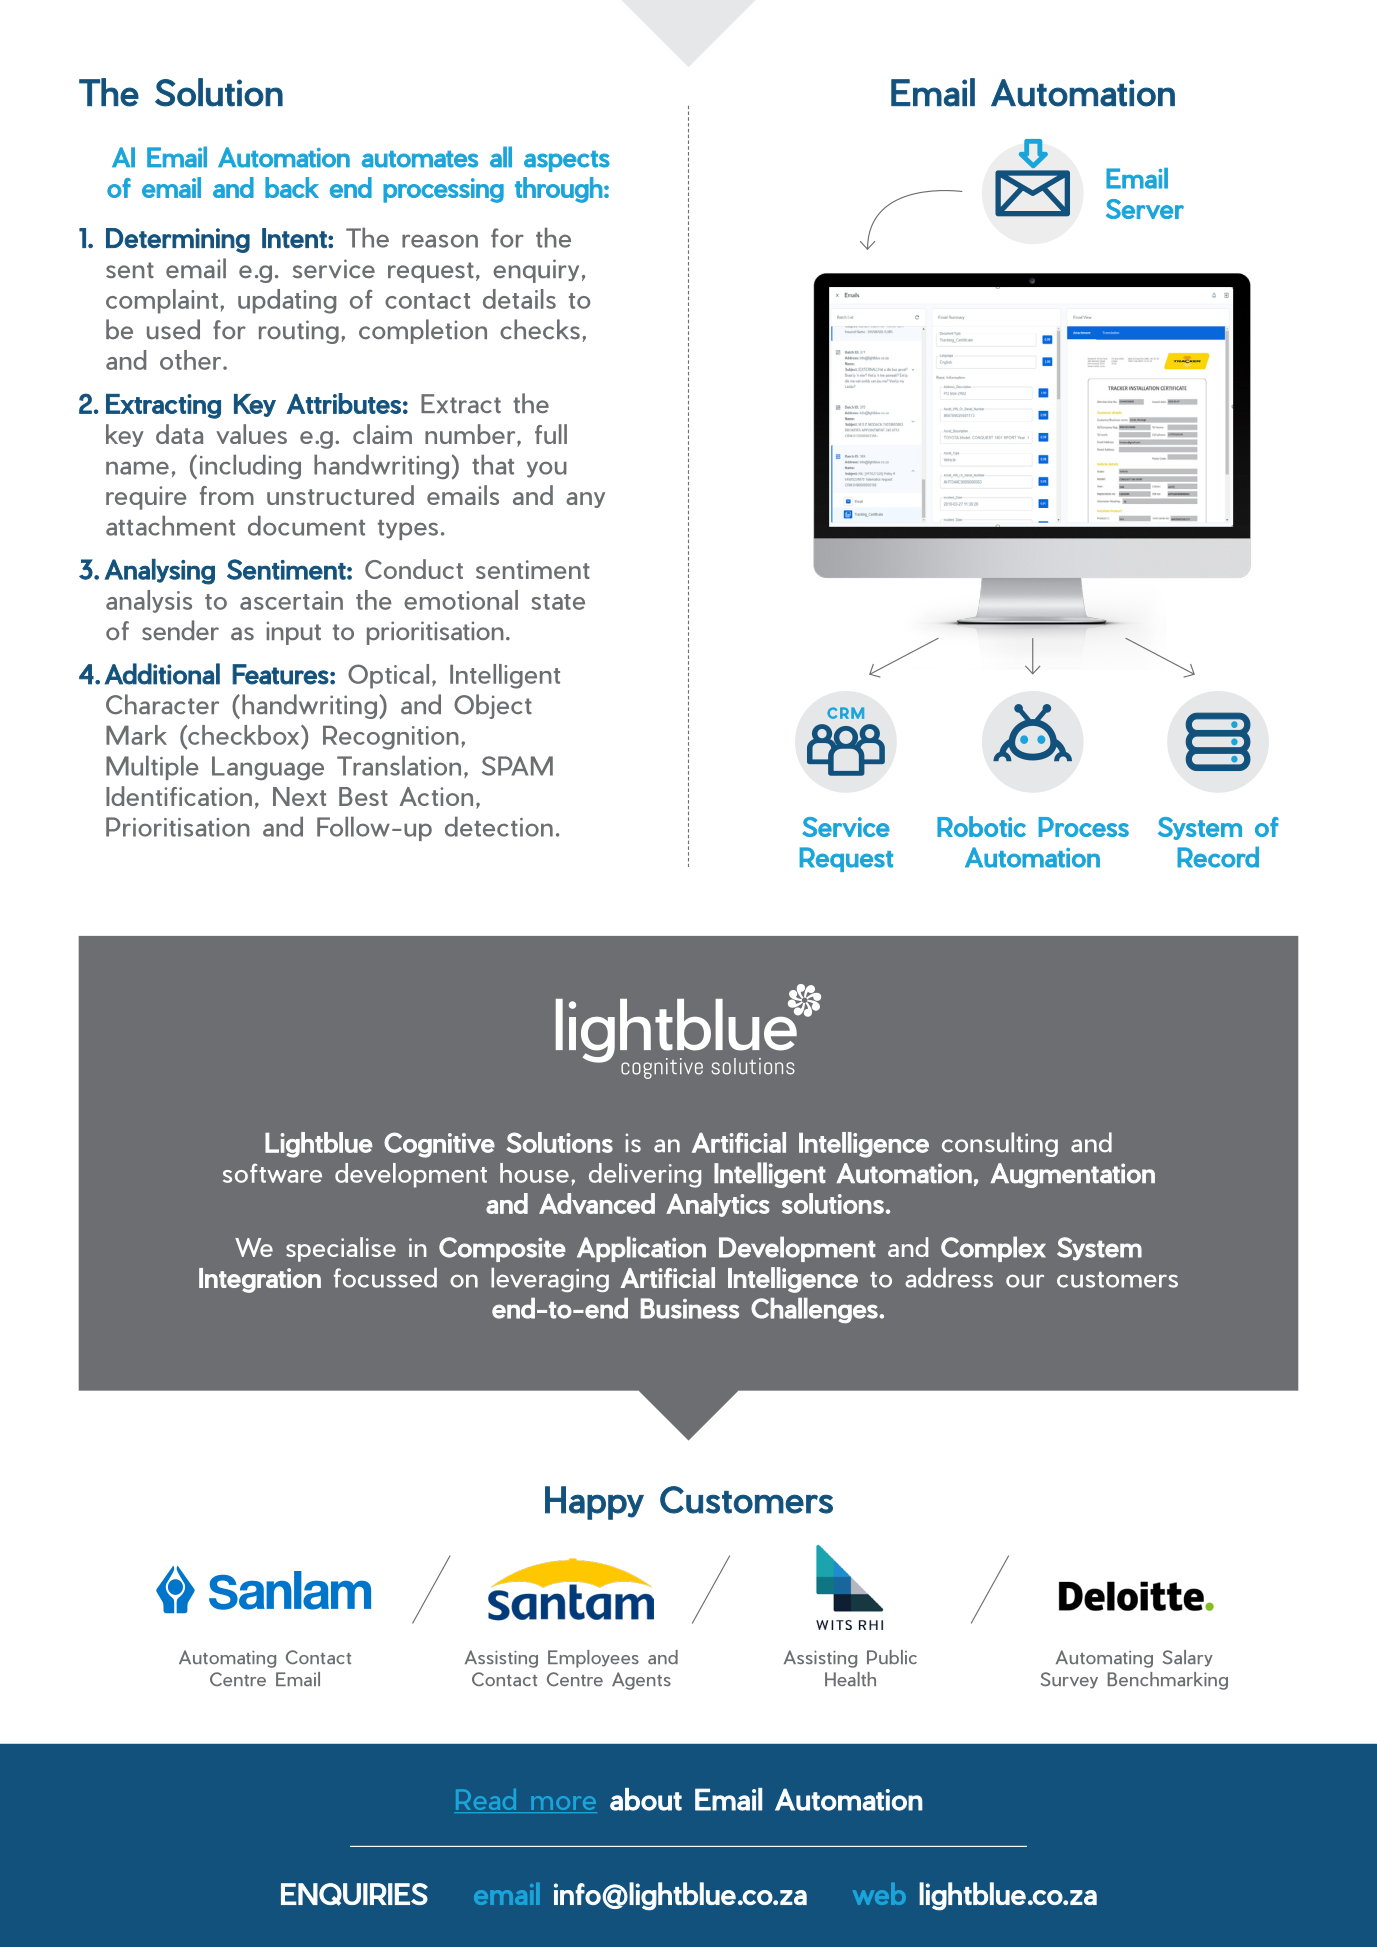 The height and width of the screenshot is (1947, 1377). What do you see at coordinates (1145, 209) in the screenshot?
I see `Server` at bounding box center [1145, 209].
